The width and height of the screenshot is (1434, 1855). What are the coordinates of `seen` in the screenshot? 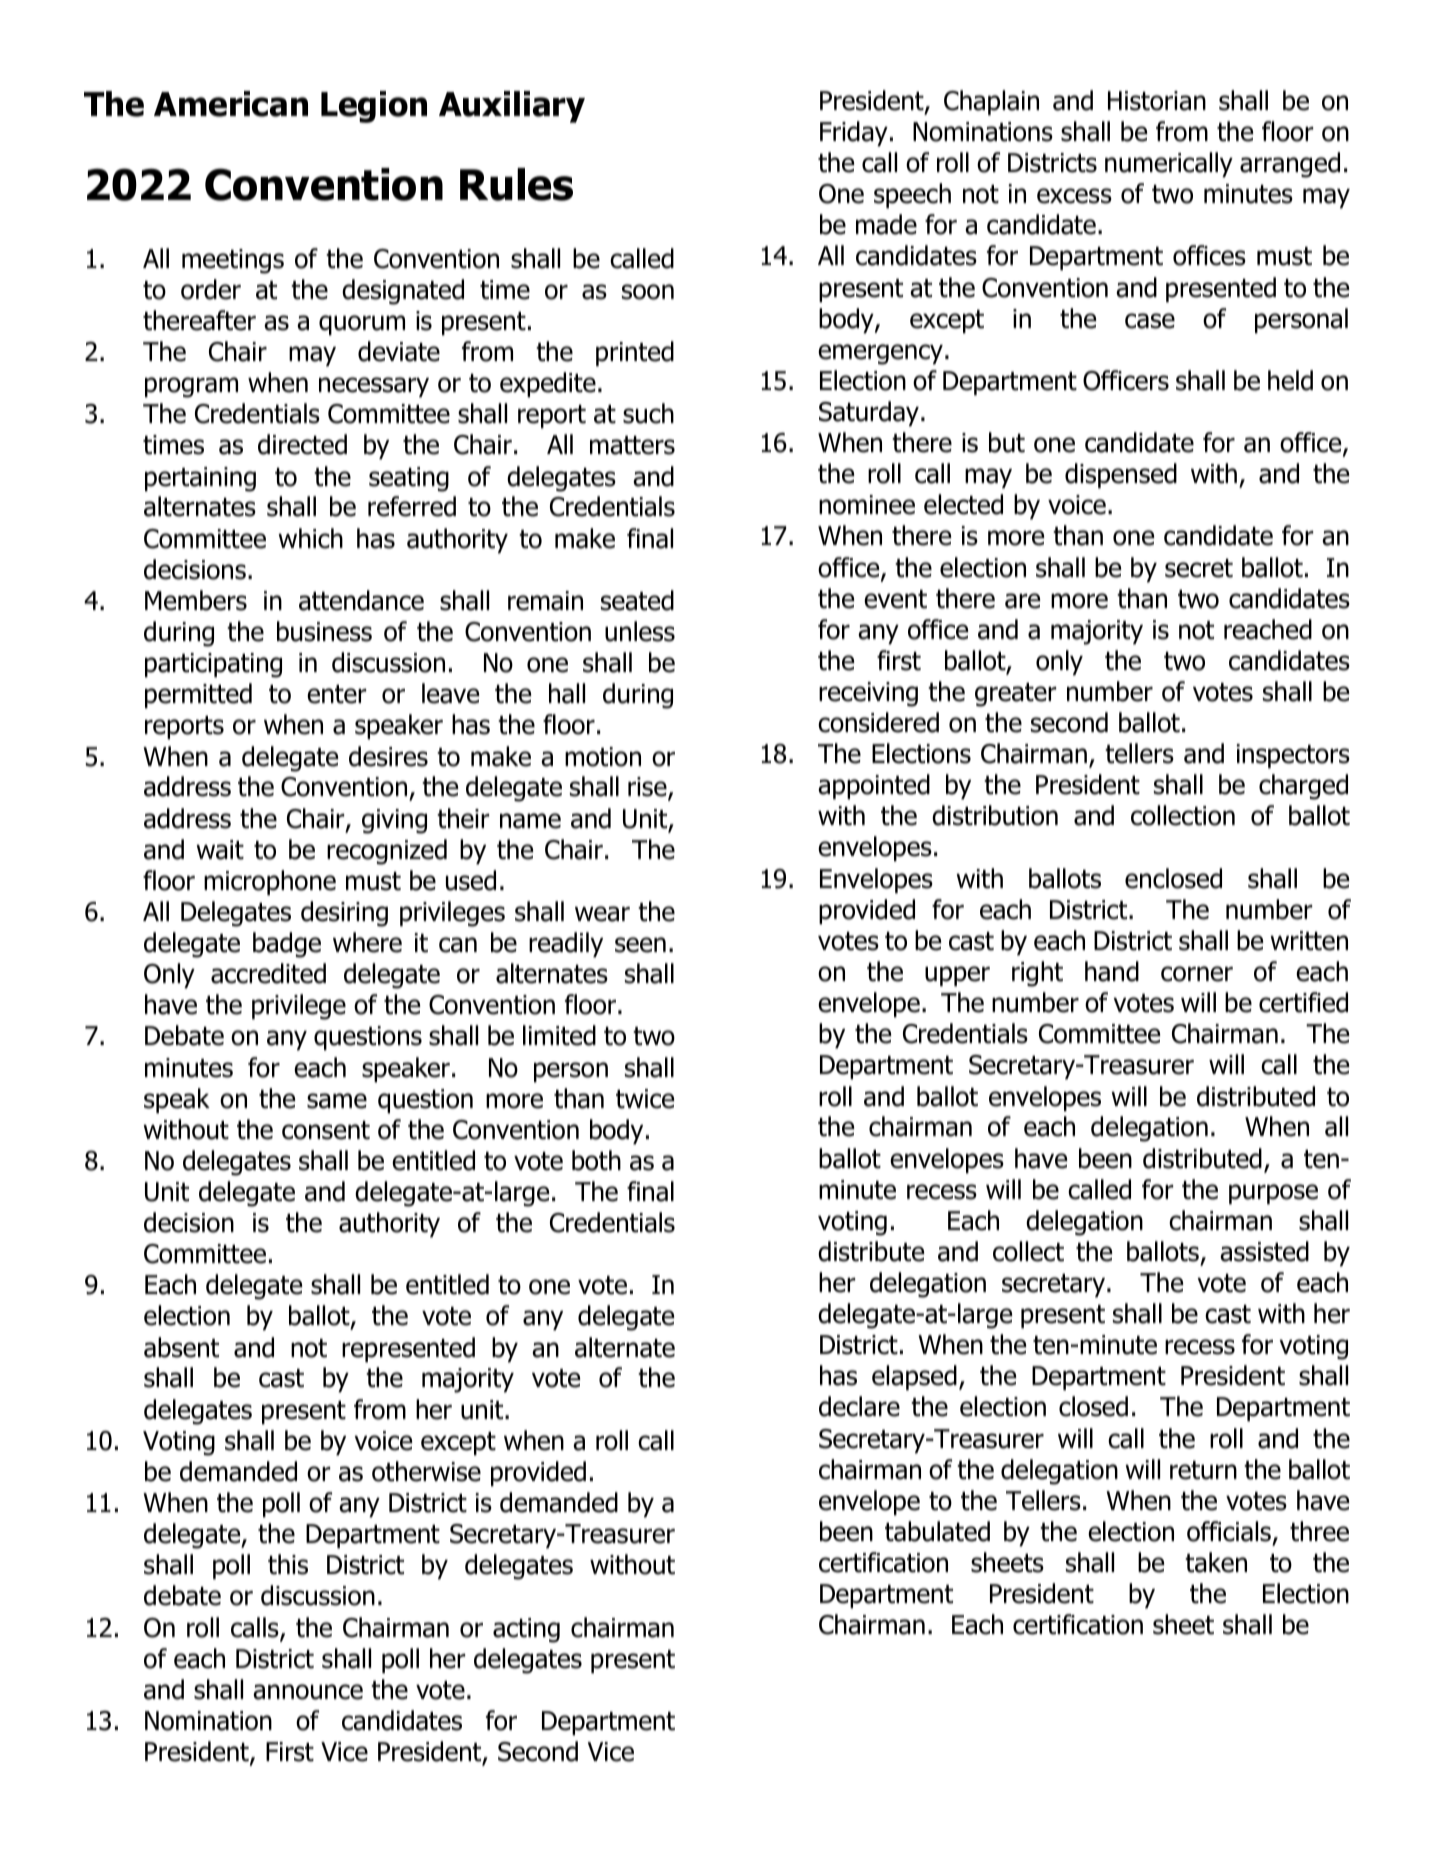 It's located at (640, 945).
